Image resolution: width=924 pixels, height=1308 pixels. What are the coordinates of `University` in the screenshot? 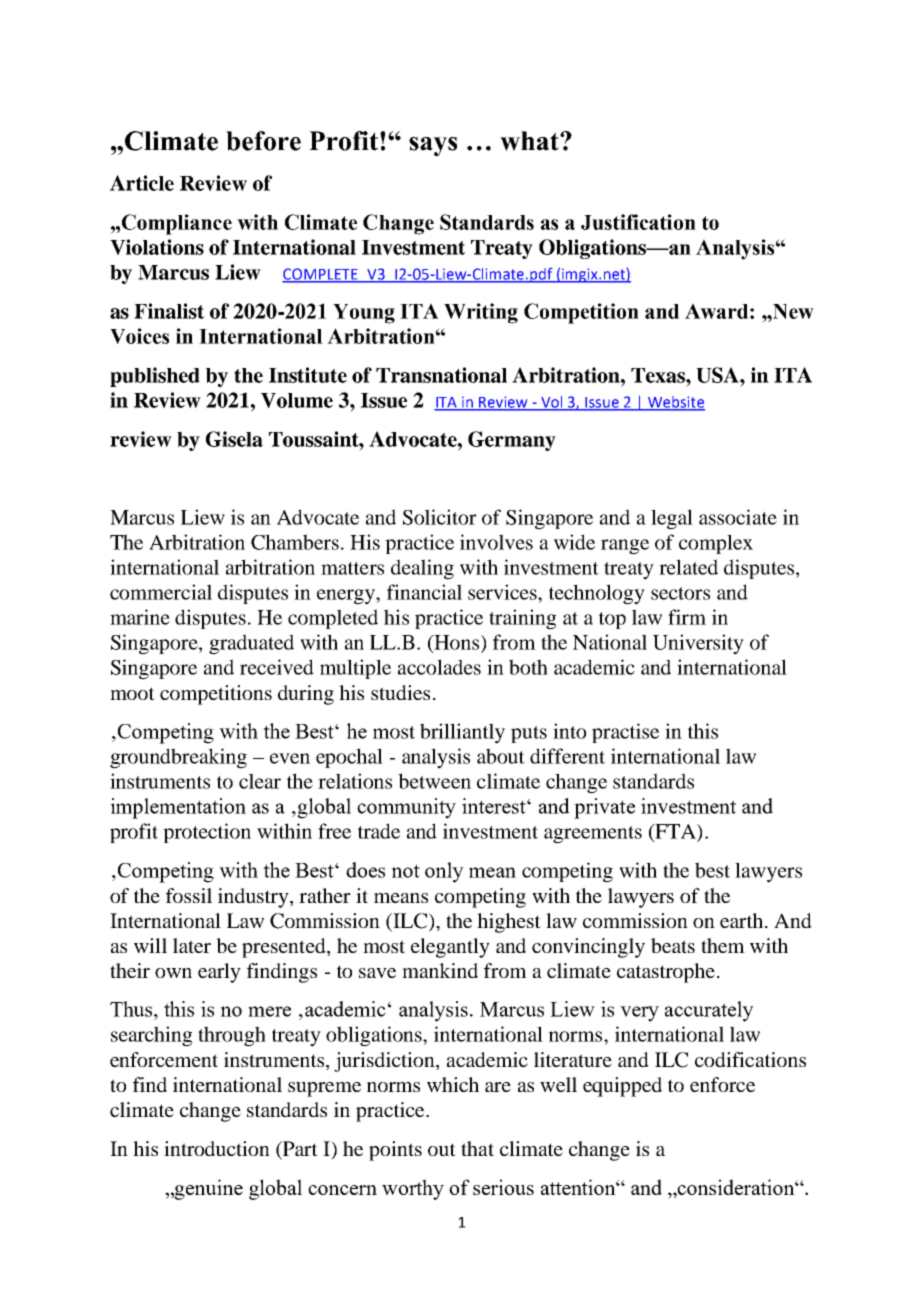 It's located at (698, 644).
